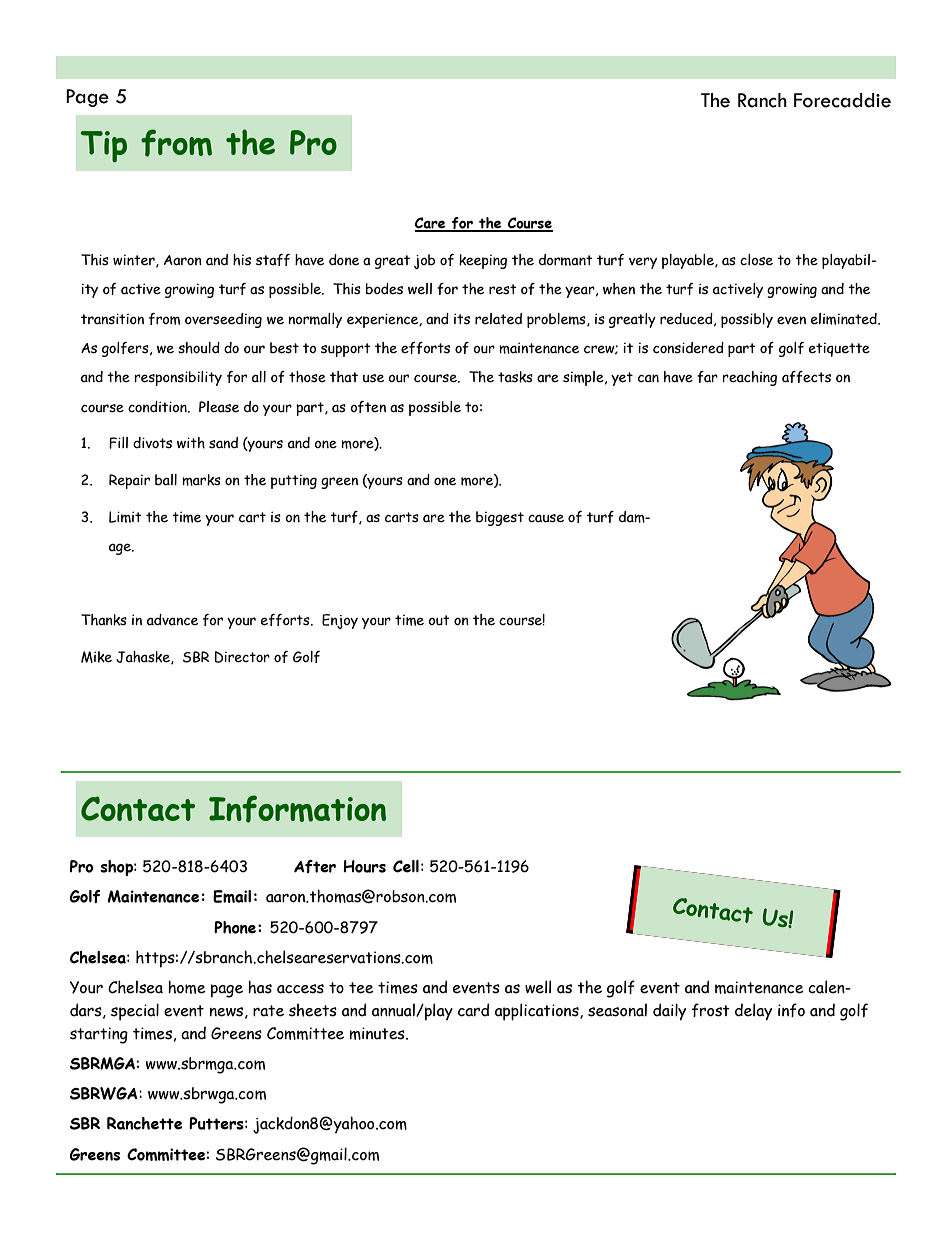 The image size is (952, 1233). What do you see at coordinates (756, 260) in the screenshot?
I see `close` at bounding box center [756, 260].
